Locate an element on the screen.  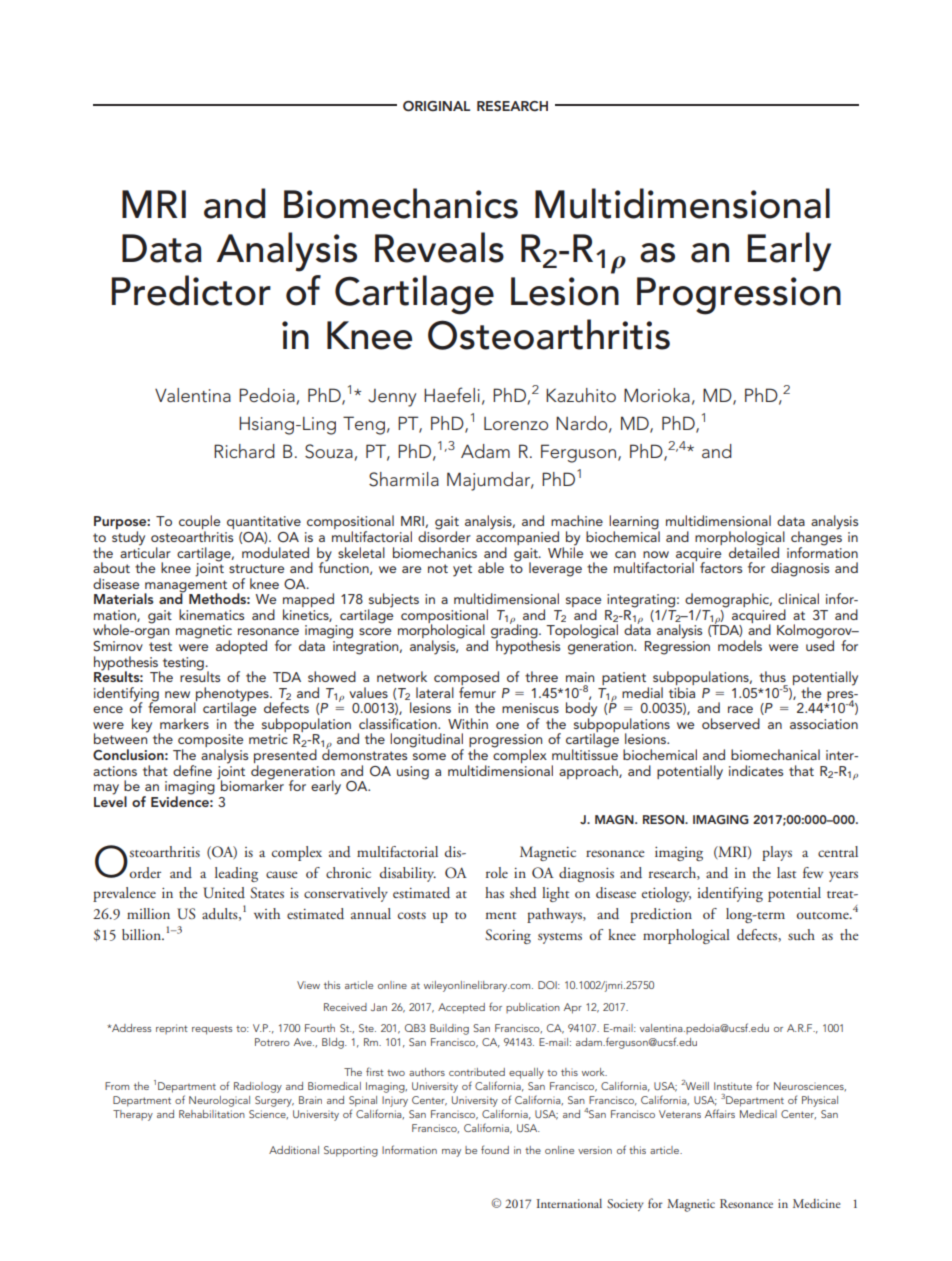
plays is located at coordinates (777, 853).
